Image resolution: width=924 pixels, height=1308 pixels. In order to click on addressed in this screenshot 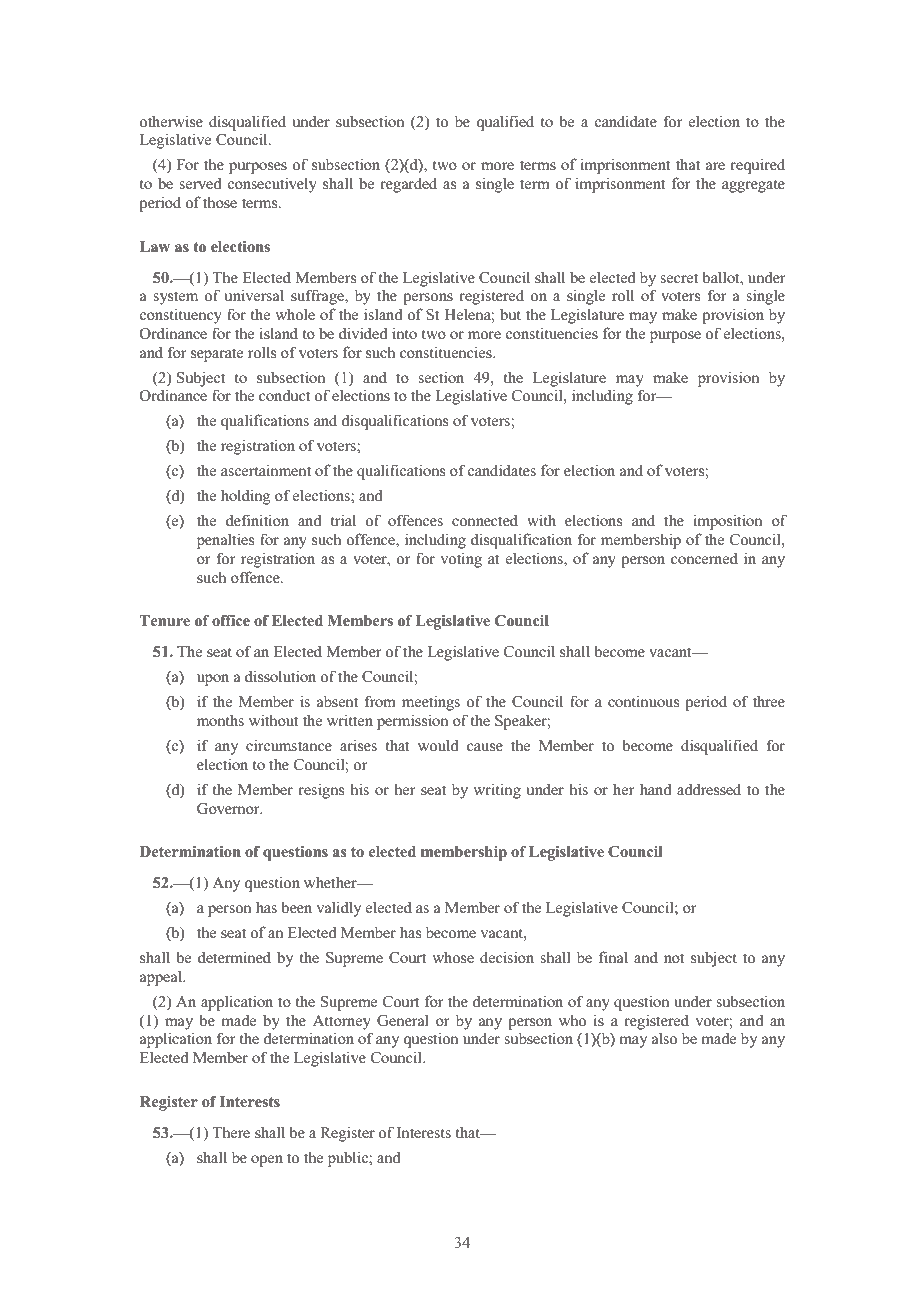, I will do `click(709, 789)`.
